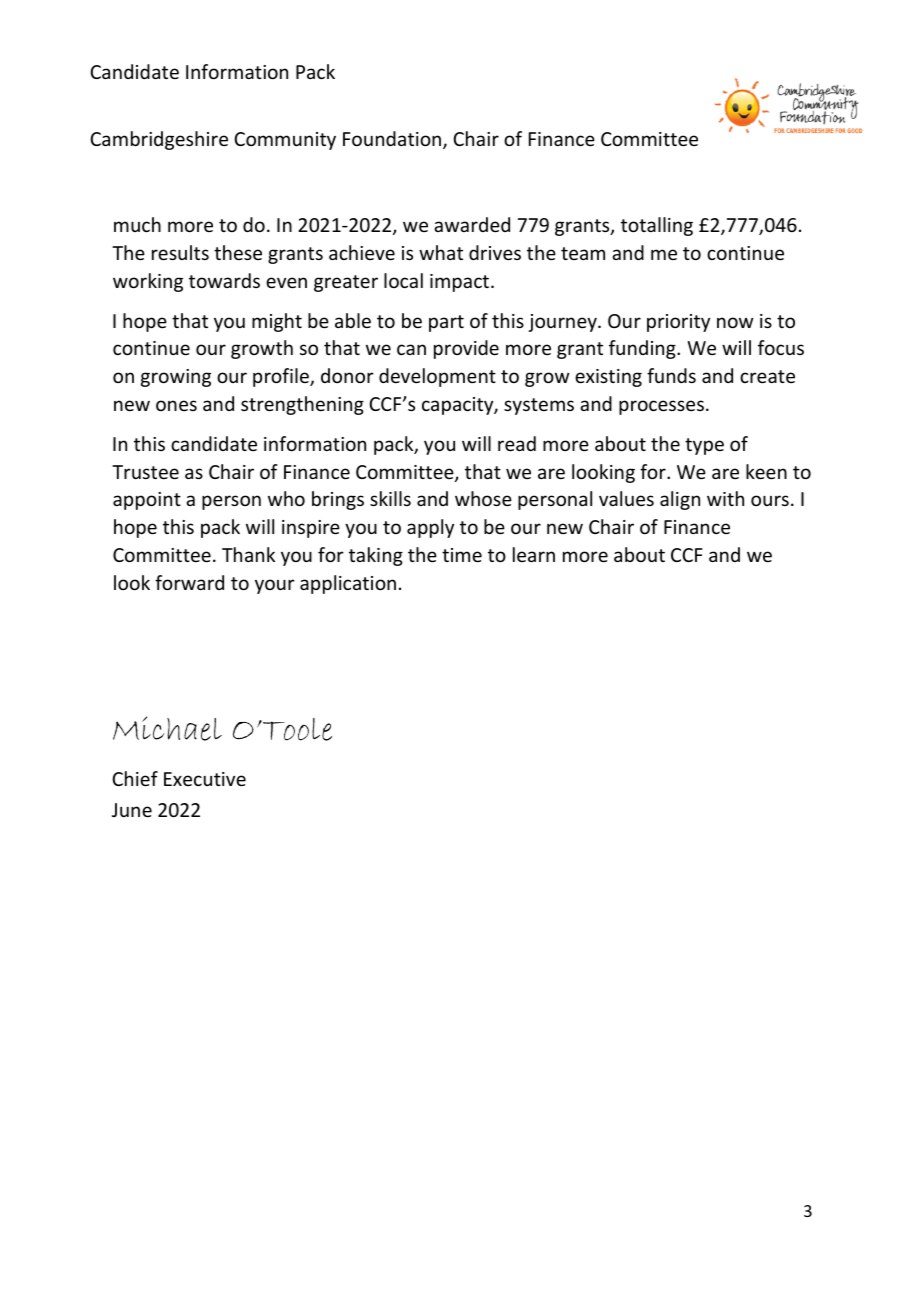 This image has height=1308, width=924. What do you see at coordinates (159, 140) in the image?
I see `Cambridgeshire` at bounding box center [159, 140].
